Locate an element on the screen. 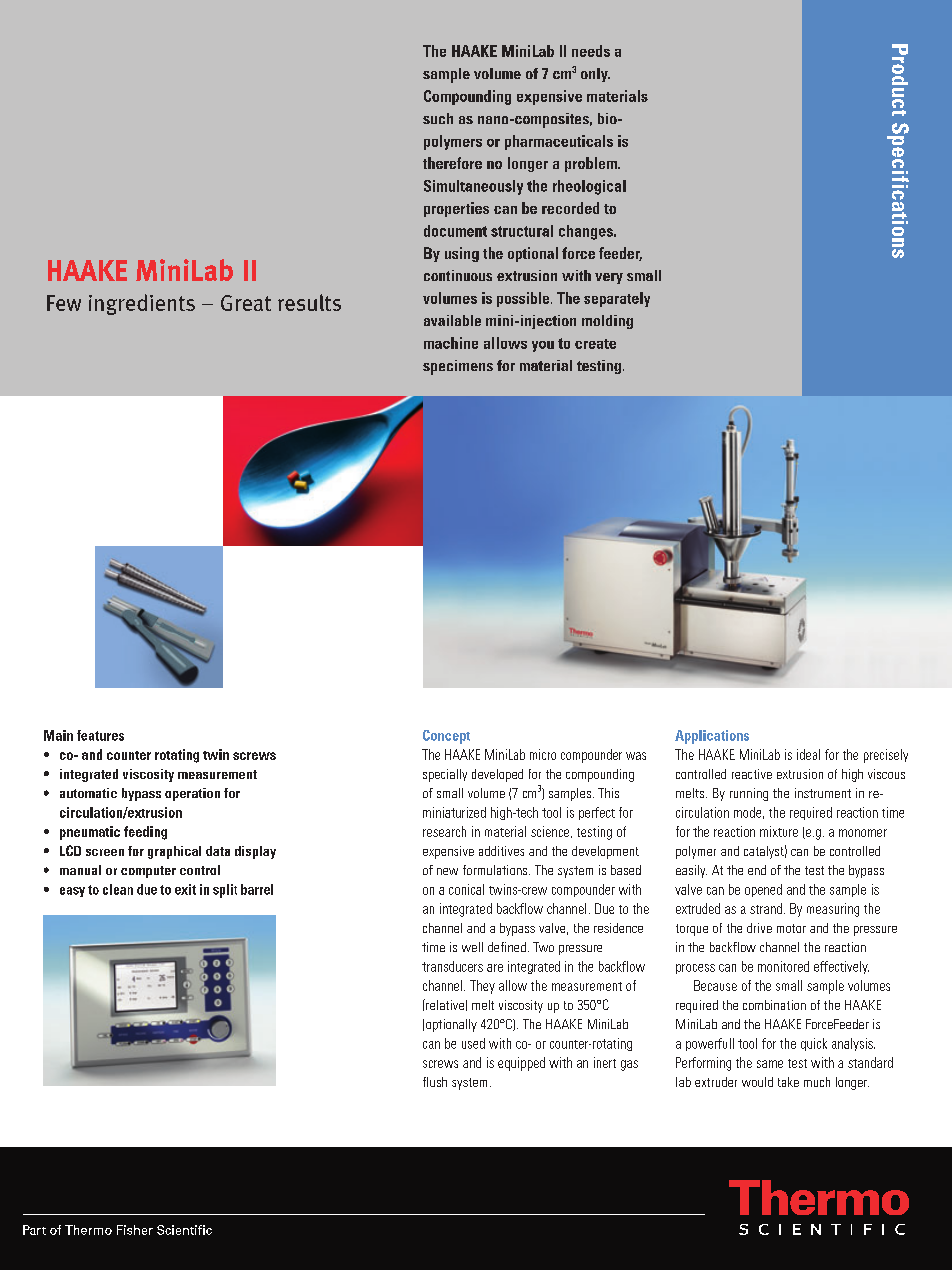 The width and height of the screenshot is (952, 1270). needs is located at coordinates (591, 51).
